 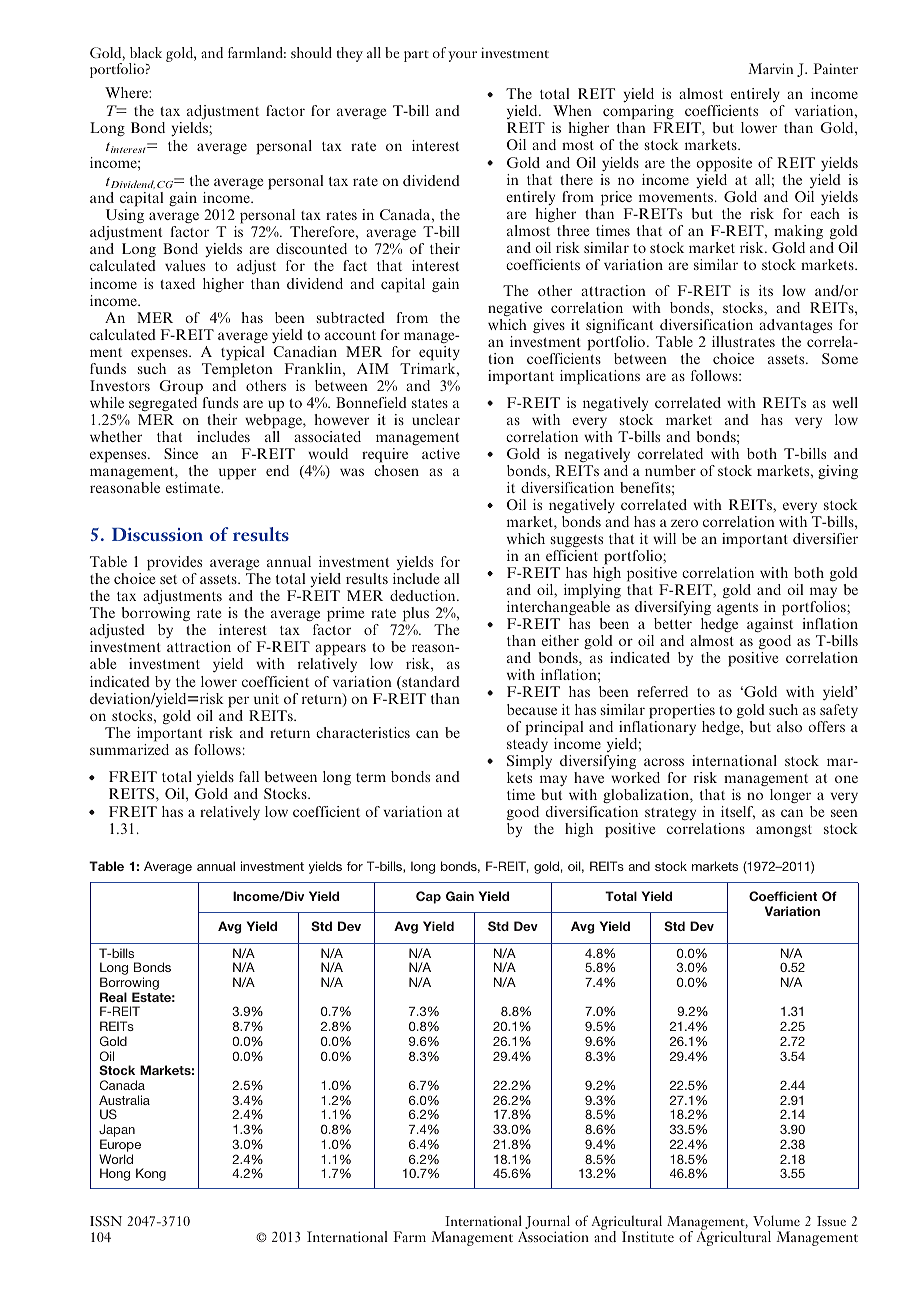 What do you see at coordinates (151, 1174) in the document?
I see `Kong` at bounding box center [151, 1174].
